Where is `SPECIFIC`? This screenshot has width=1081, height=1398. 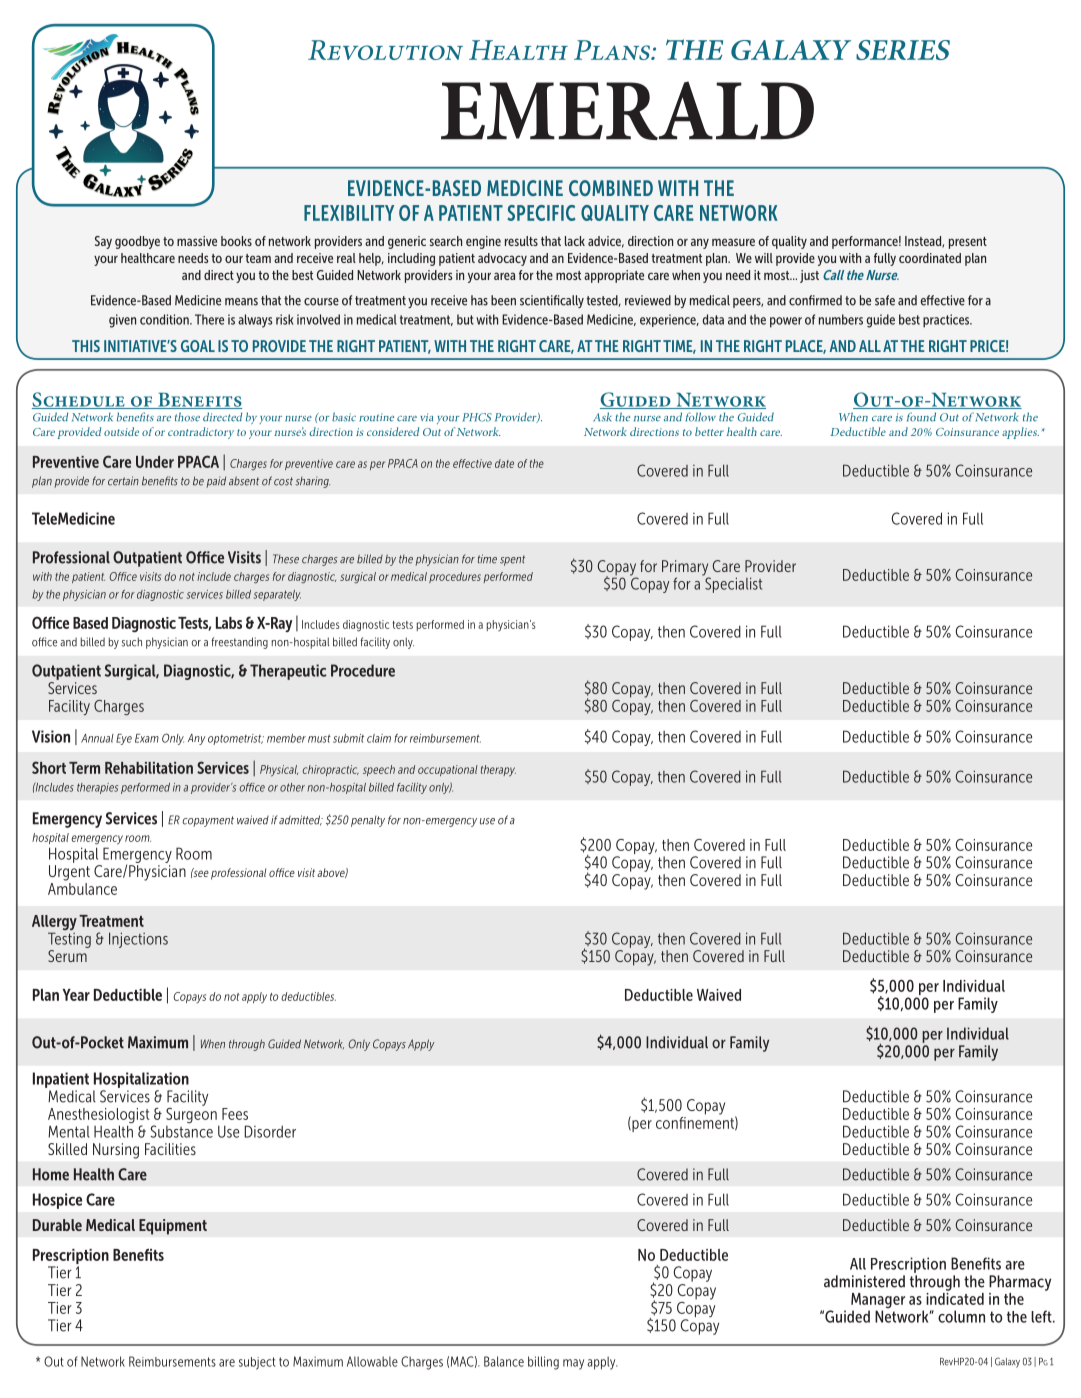
SPECIFIC is located at coordinates (541, 213).
